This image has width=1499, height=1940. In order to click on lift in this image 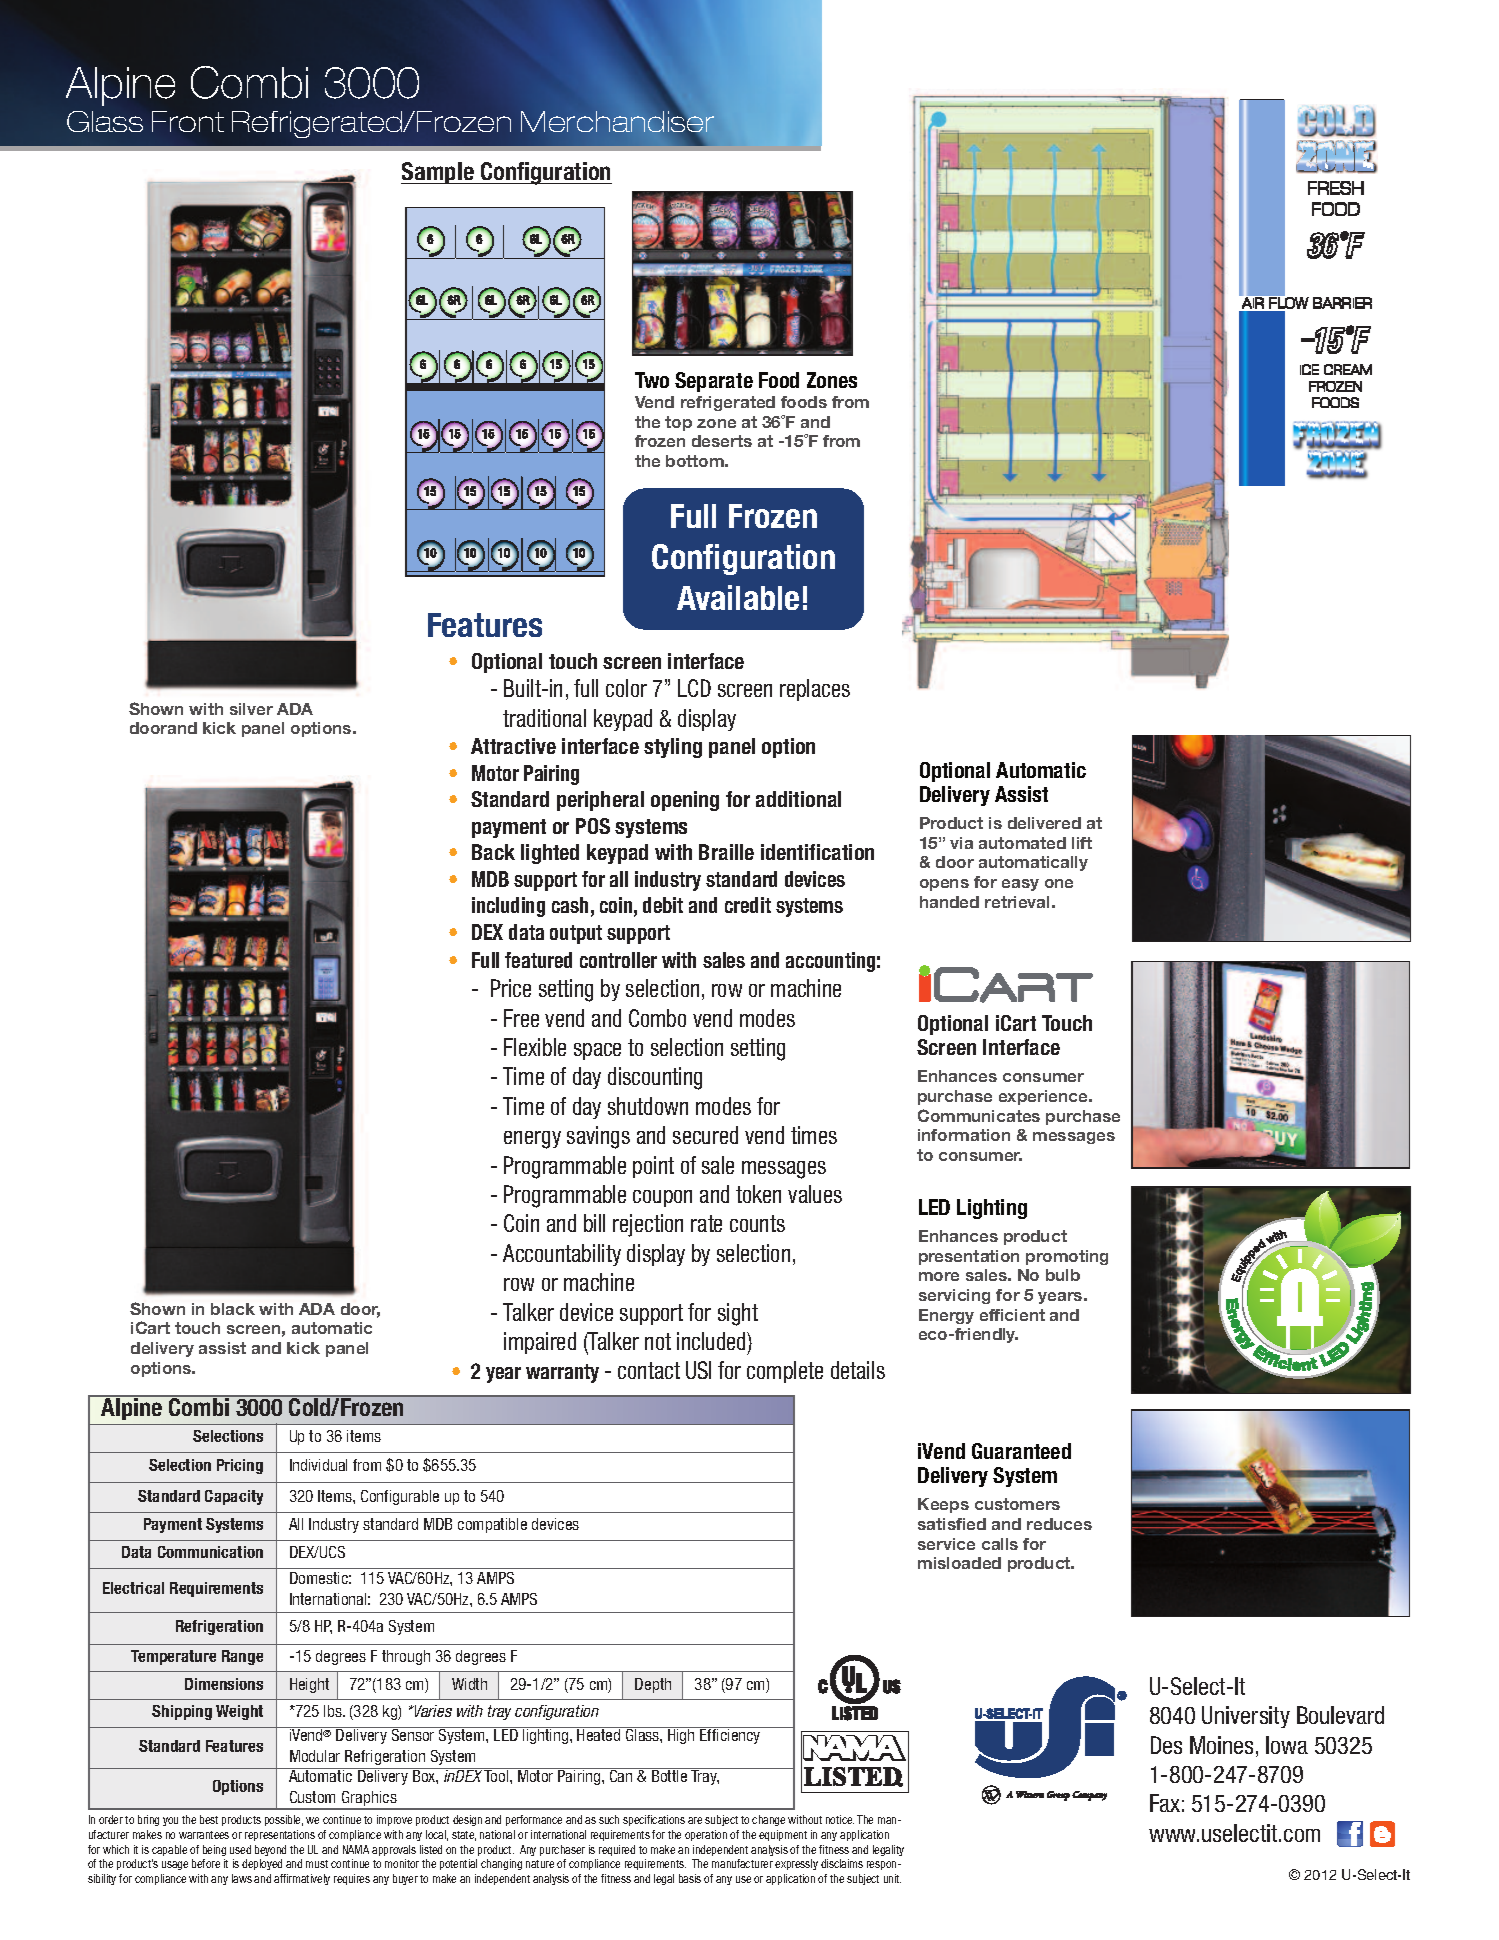, I will do `click(1082, 843)`.
